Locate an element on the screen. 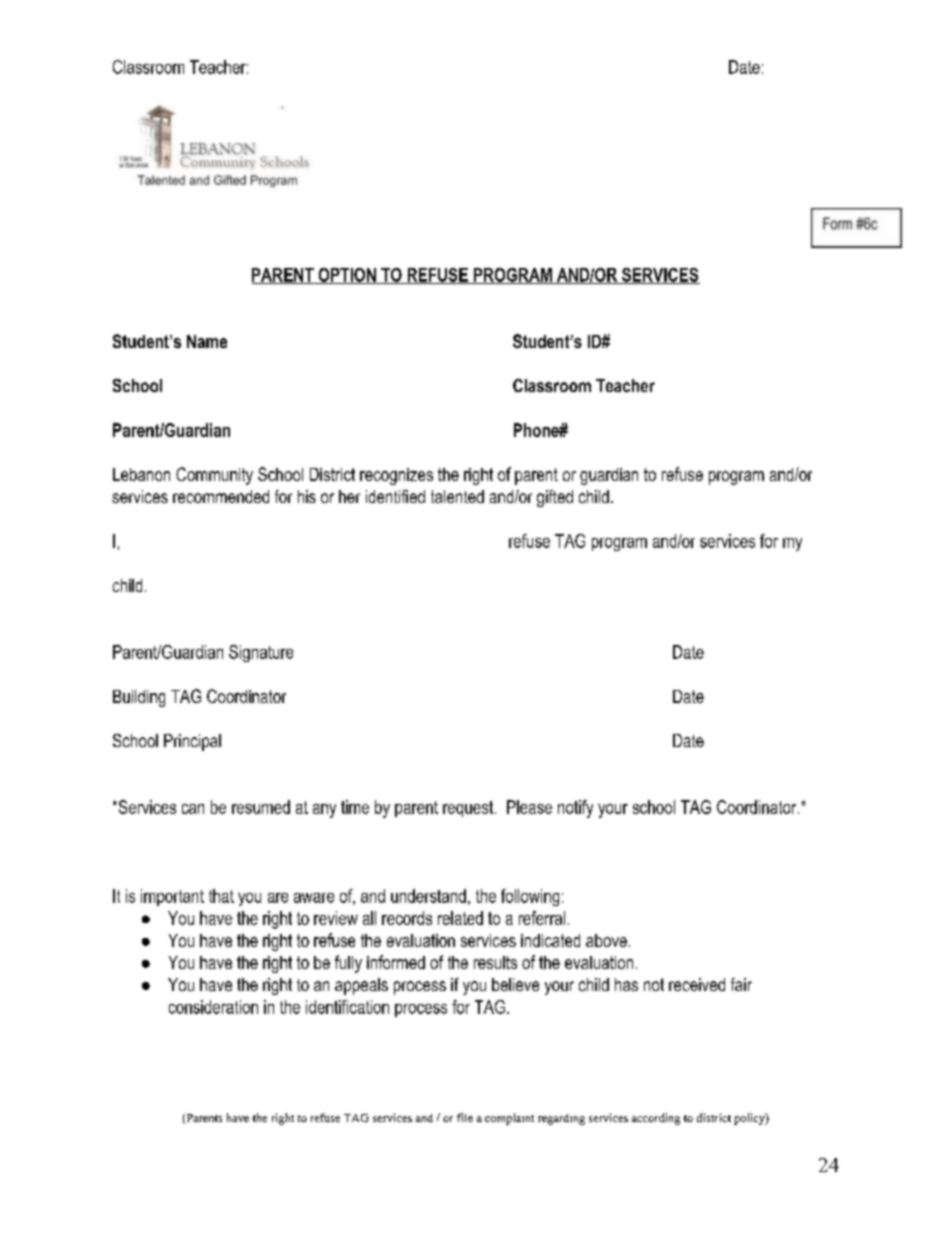 The height and width of the screenshot is (1233, 952). consideration is located at coordinates (213, 1007).
